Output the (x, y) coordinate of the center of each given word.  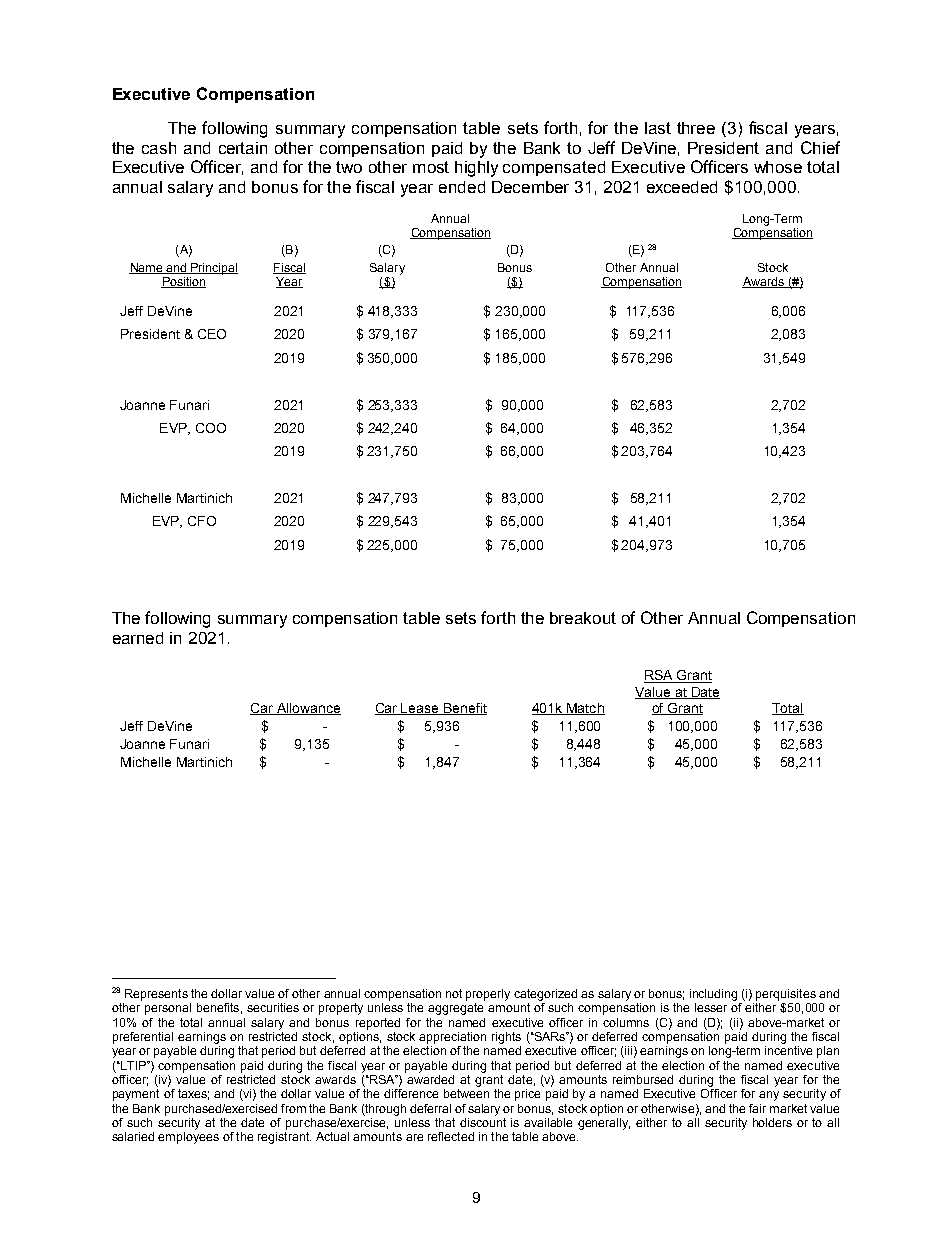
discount (483, 1122)
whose (778, 167)
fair (757, 1108)
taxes (193, 1094)
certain (243, 148)
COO (211, 428)
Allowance (307, 709)
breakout (583, 618)
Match (585, 709)
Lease (420, 709)
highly (476, 169)
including (713, 995)
